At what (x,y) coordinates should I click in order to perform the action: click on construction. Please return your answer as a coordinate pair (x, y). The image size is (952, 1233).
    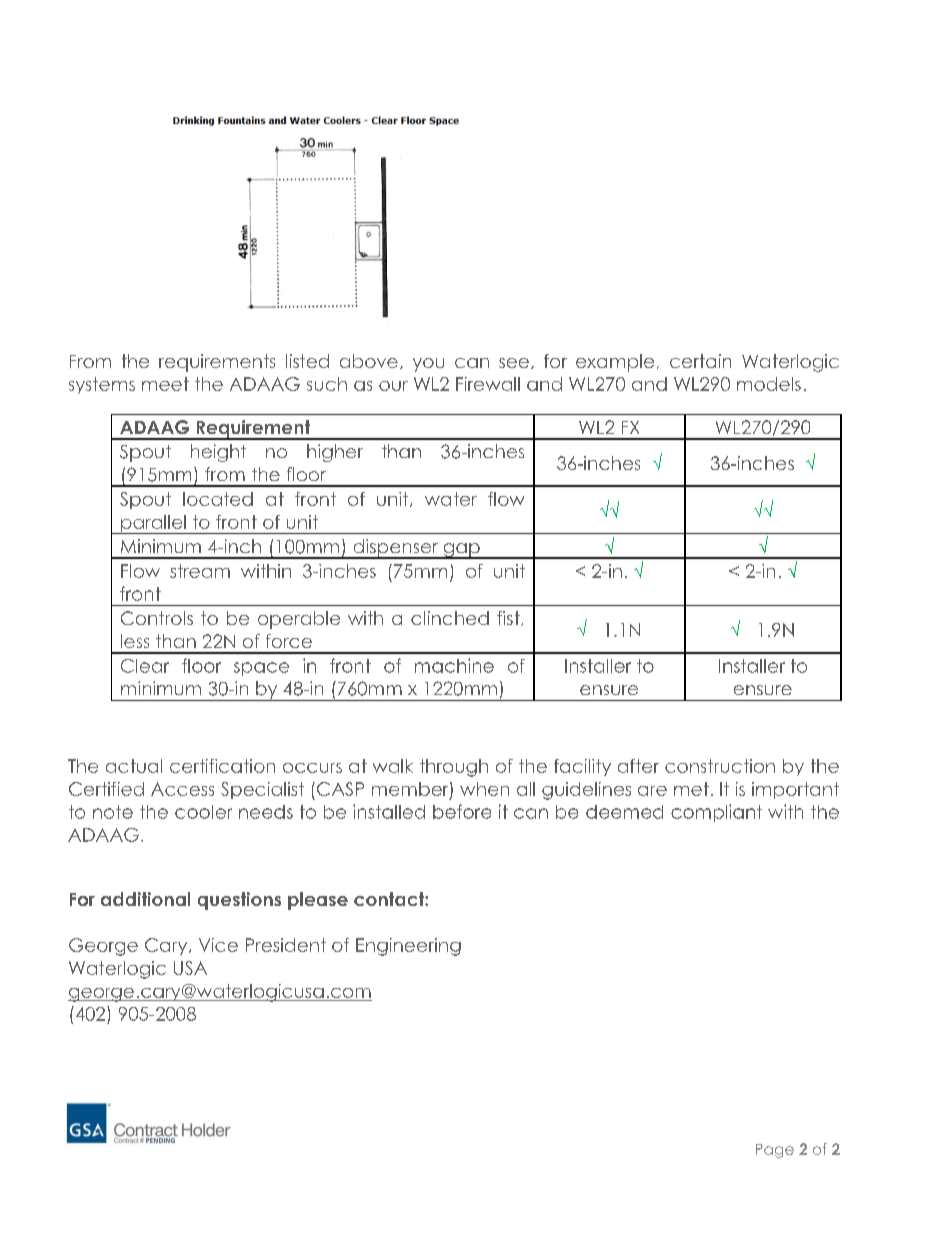
    Looking at the image, I should click on (720, 766).
